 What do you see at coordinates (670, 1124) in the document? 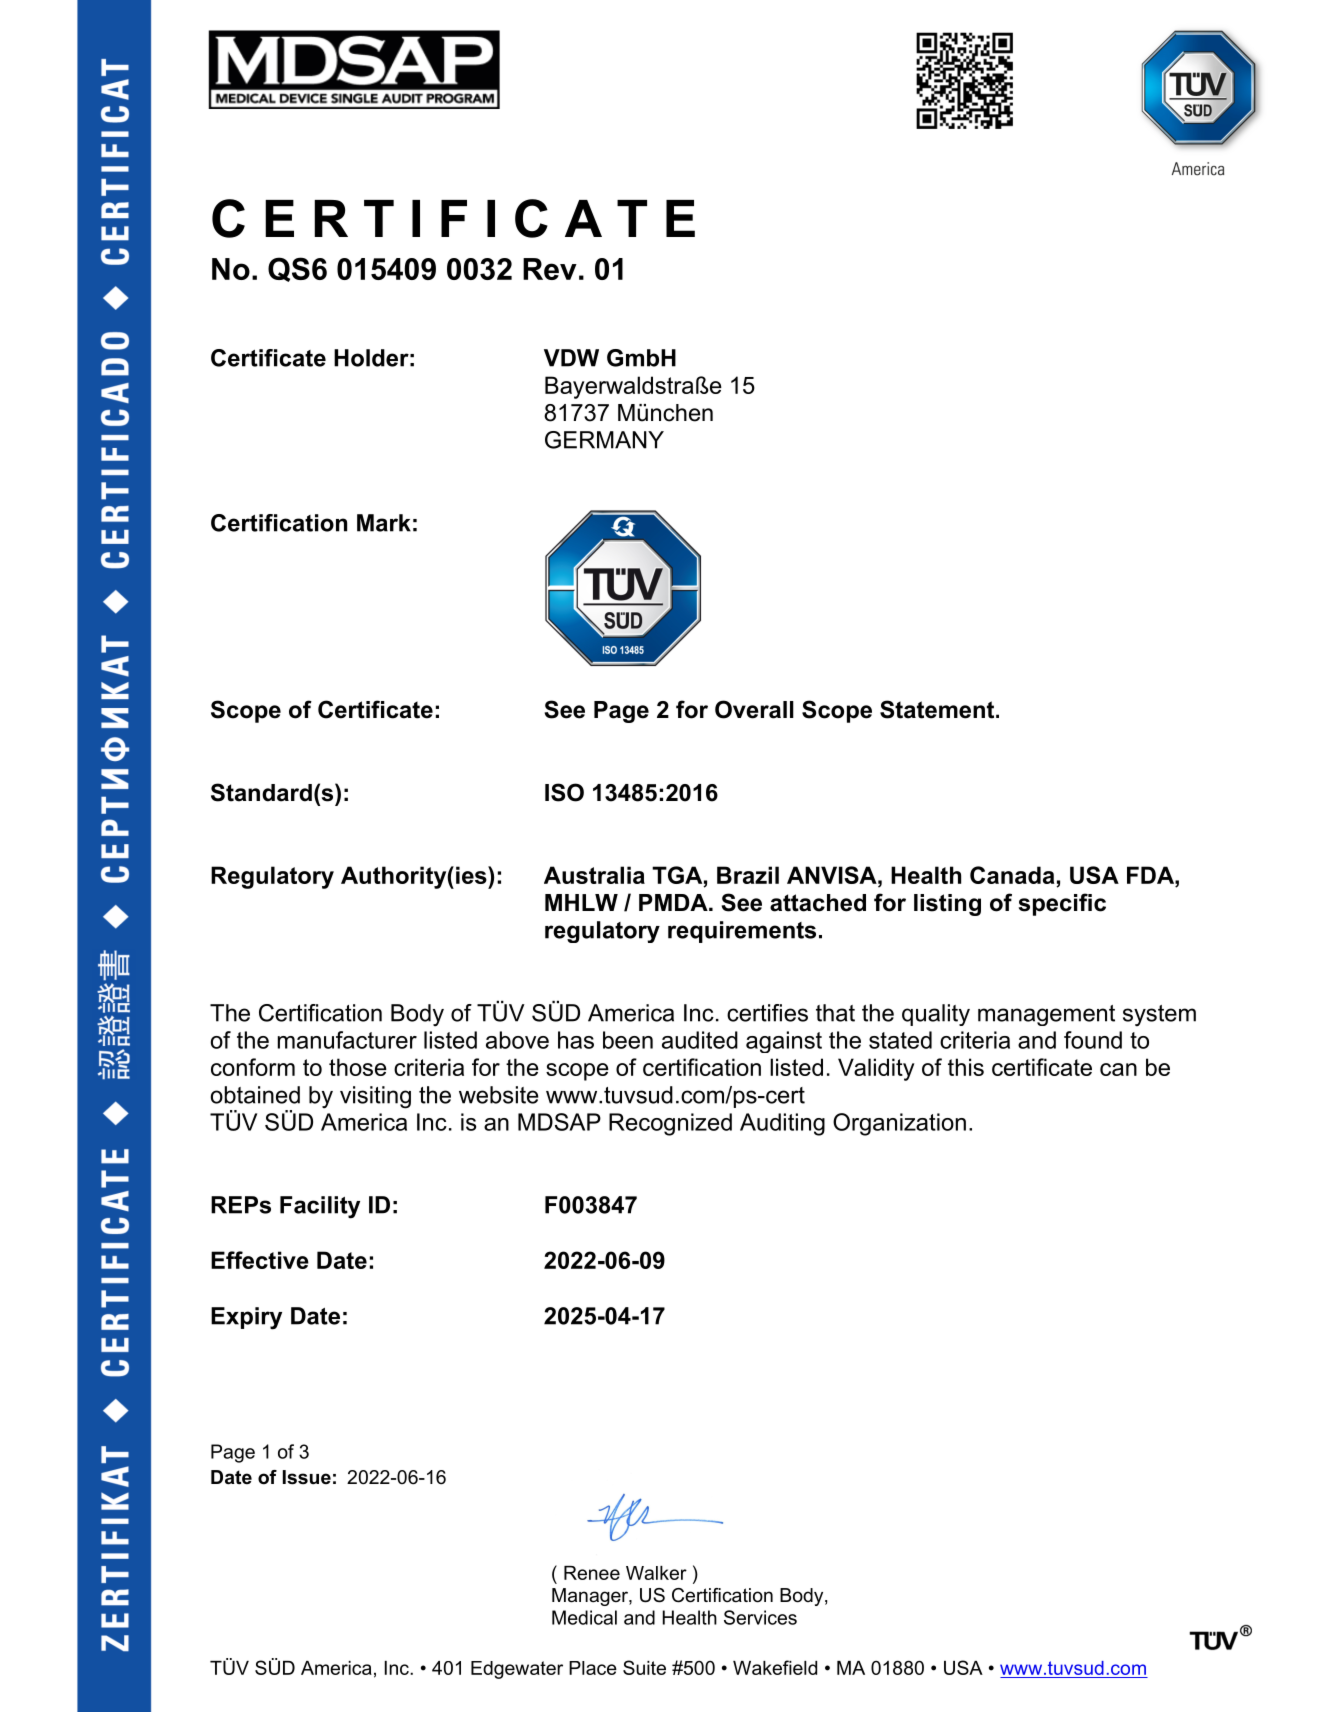
I see `Recognized` at bounding box center [670, 1124].
